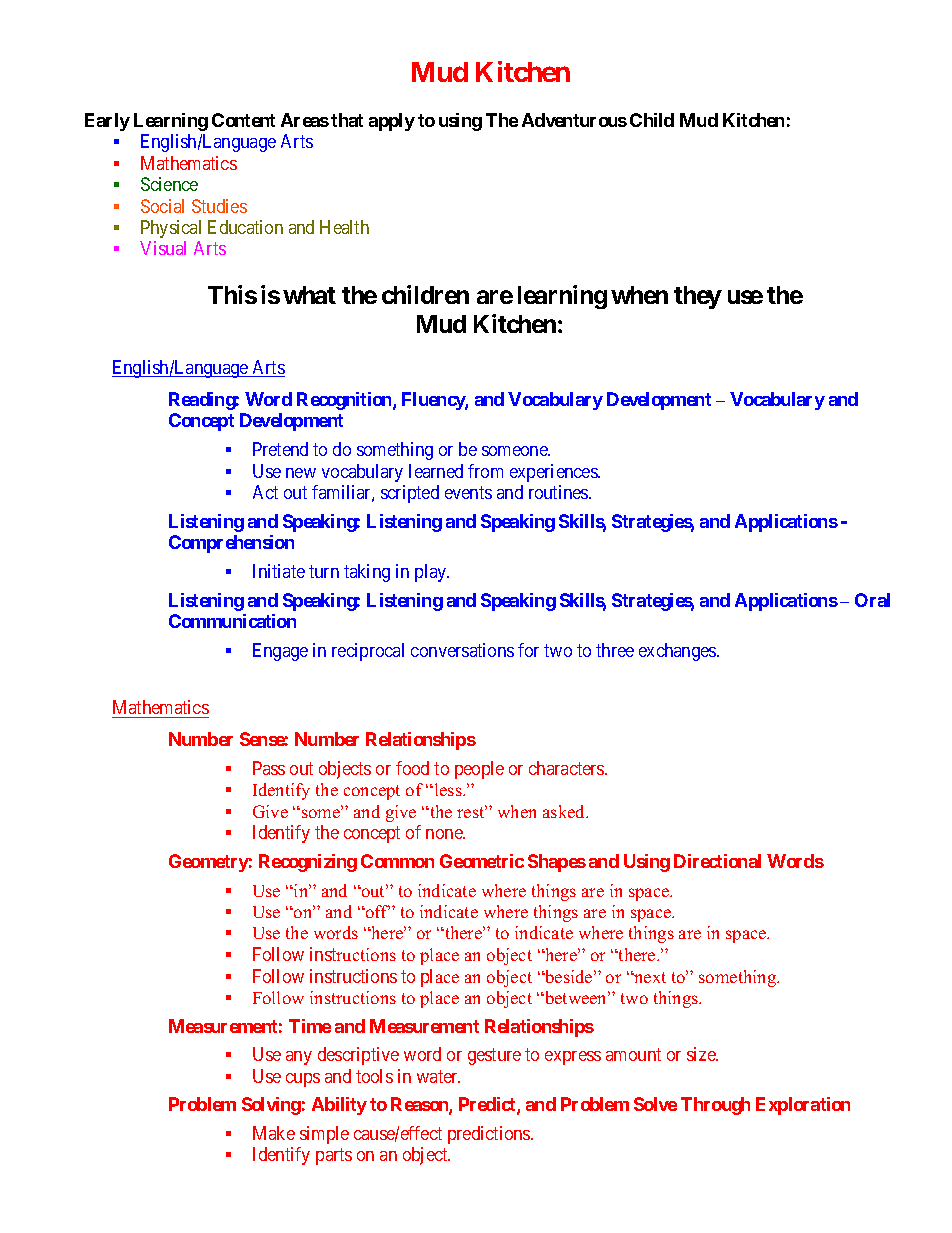  I want to click on conversations, so click(462, 650).
